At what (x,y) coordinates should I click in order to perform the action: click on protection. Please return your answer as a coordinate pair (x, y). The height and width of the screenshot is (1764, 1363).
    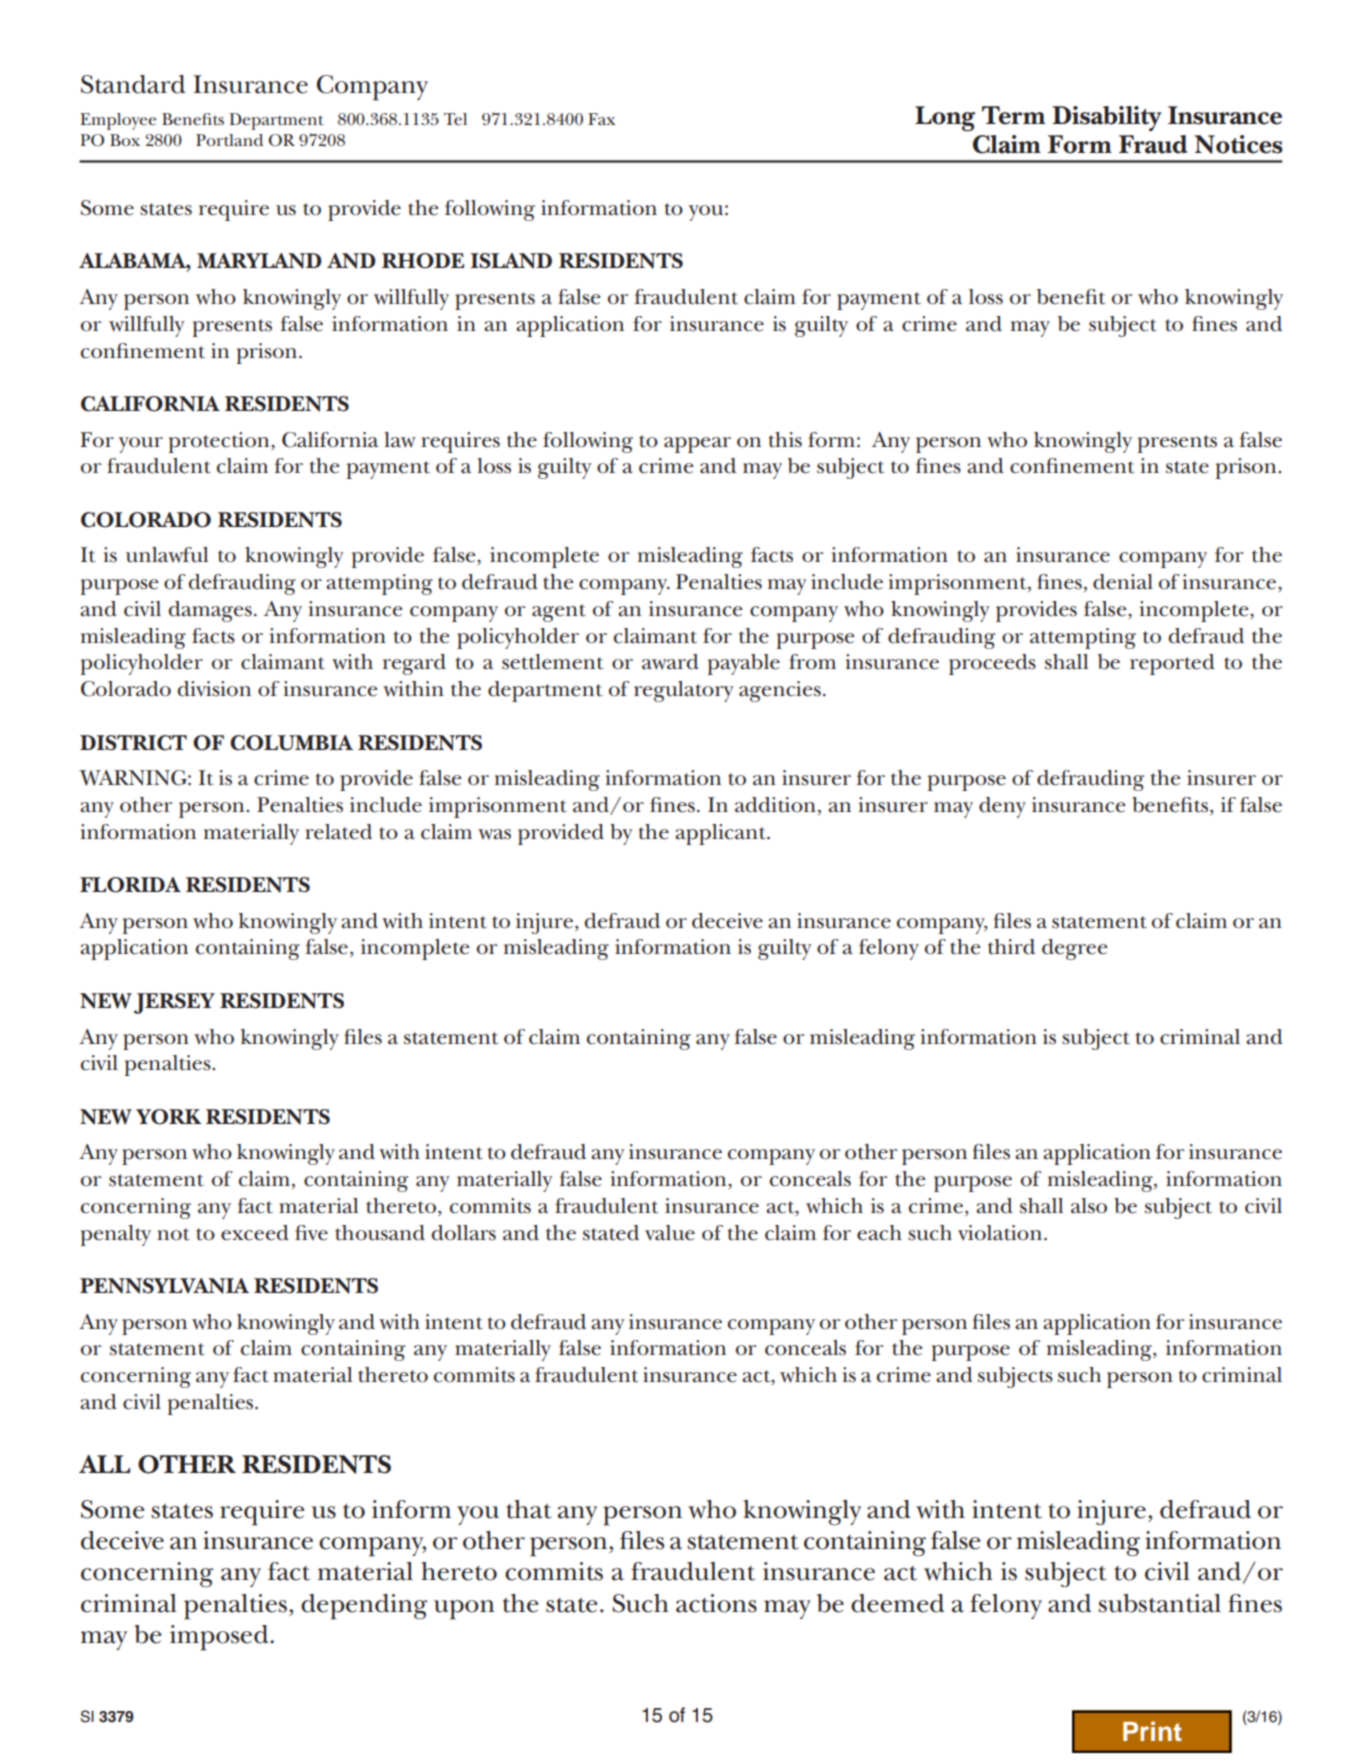
    Looking at the image, I should click on (220, 442).
